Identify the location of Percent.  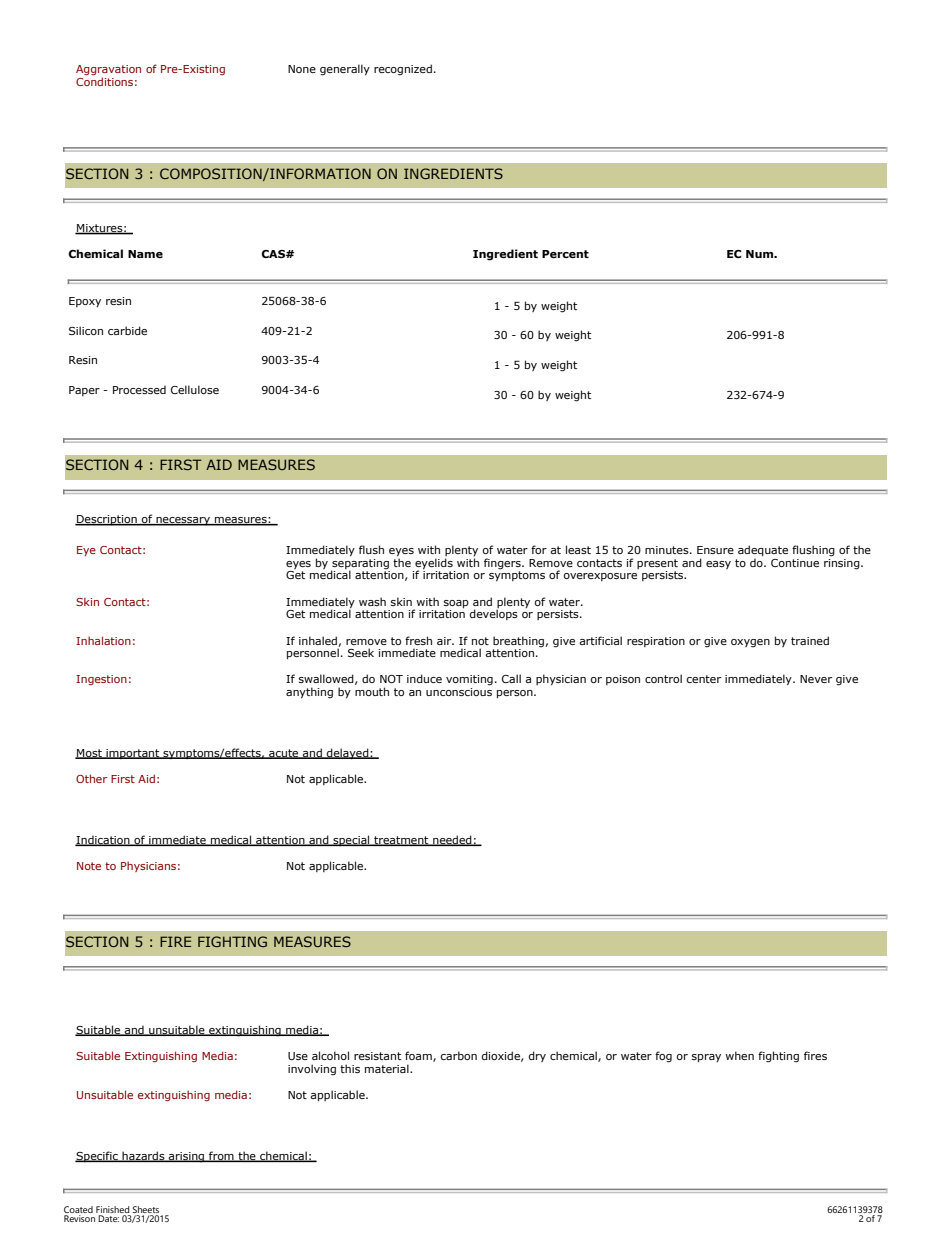
(565, 254).
